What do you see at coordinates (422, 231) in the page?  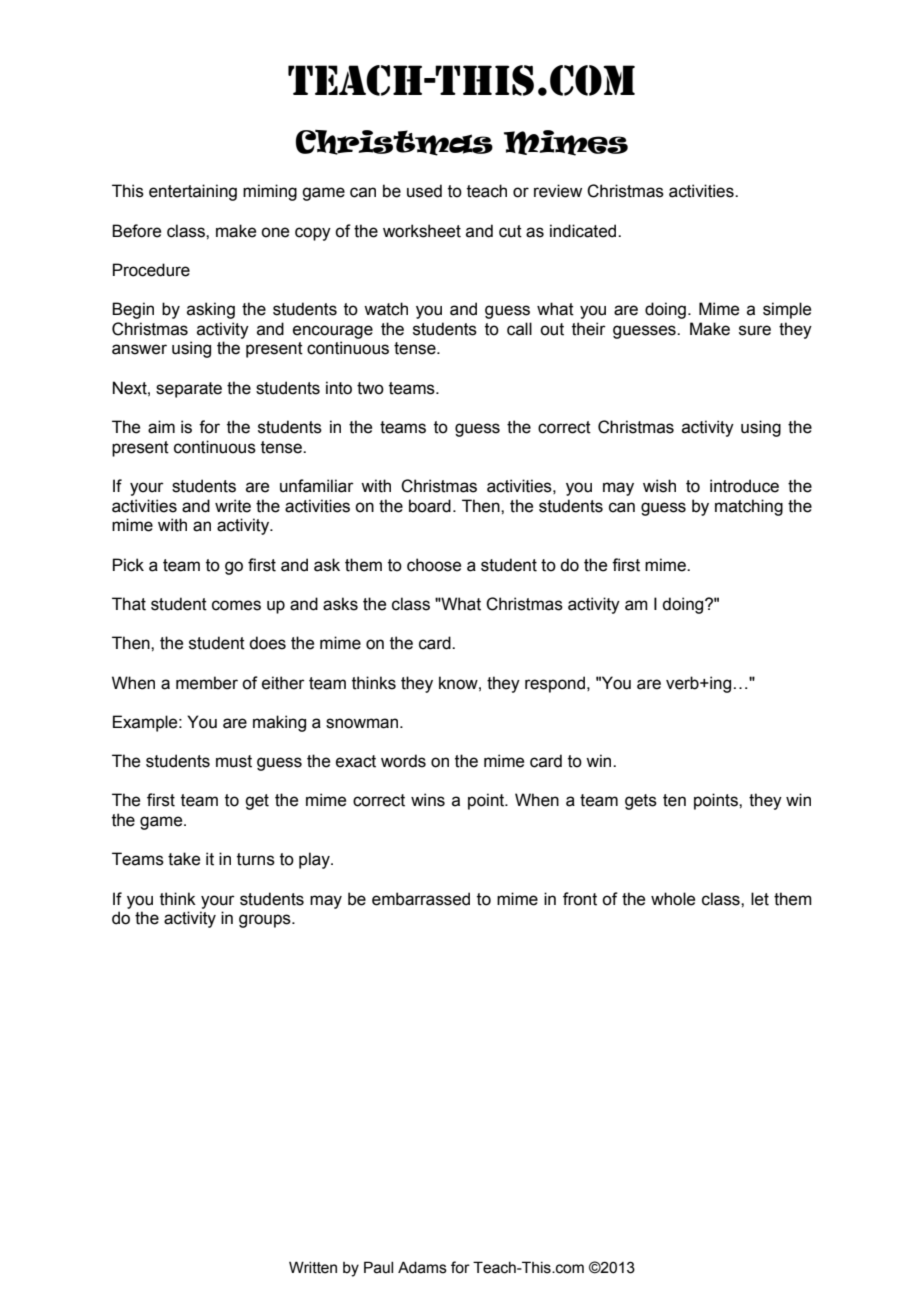 I see `worksheet` at bounding box center [422, 231].
